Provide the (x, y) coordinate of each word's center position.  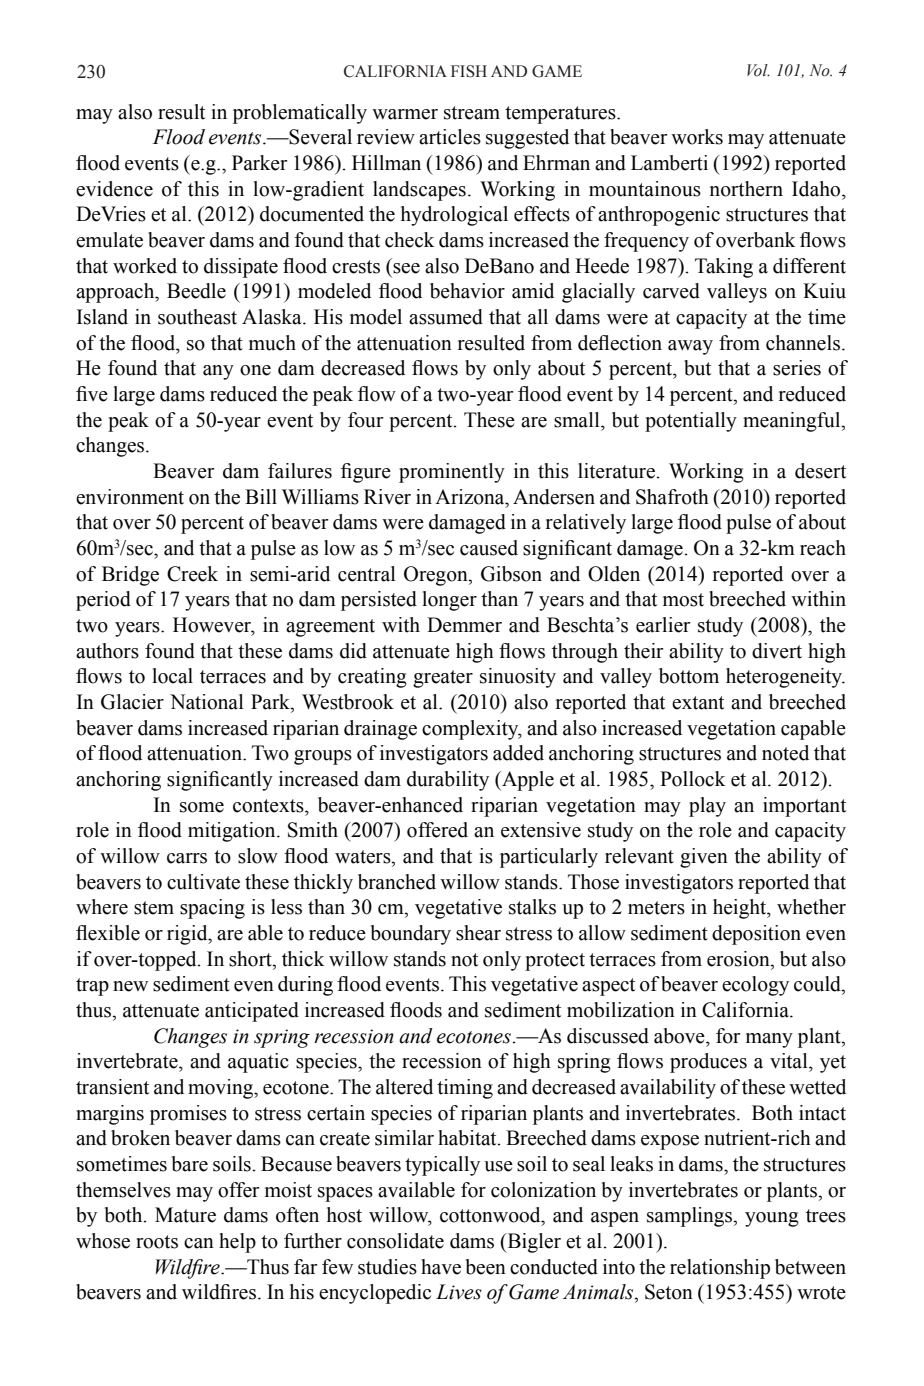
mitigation (233, 832)
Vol (758, 70)
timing (465, 1089)
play (707, 807)
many (769, 1040)
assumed (446, 317)
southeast (197, 317)
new (130, 986)
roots (157, 1242)
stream (472, 113)
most (683, 600)
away (690, 347)
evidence (114, 189)
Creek (192, 574)
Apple (527, 781)
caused (489, 548)
